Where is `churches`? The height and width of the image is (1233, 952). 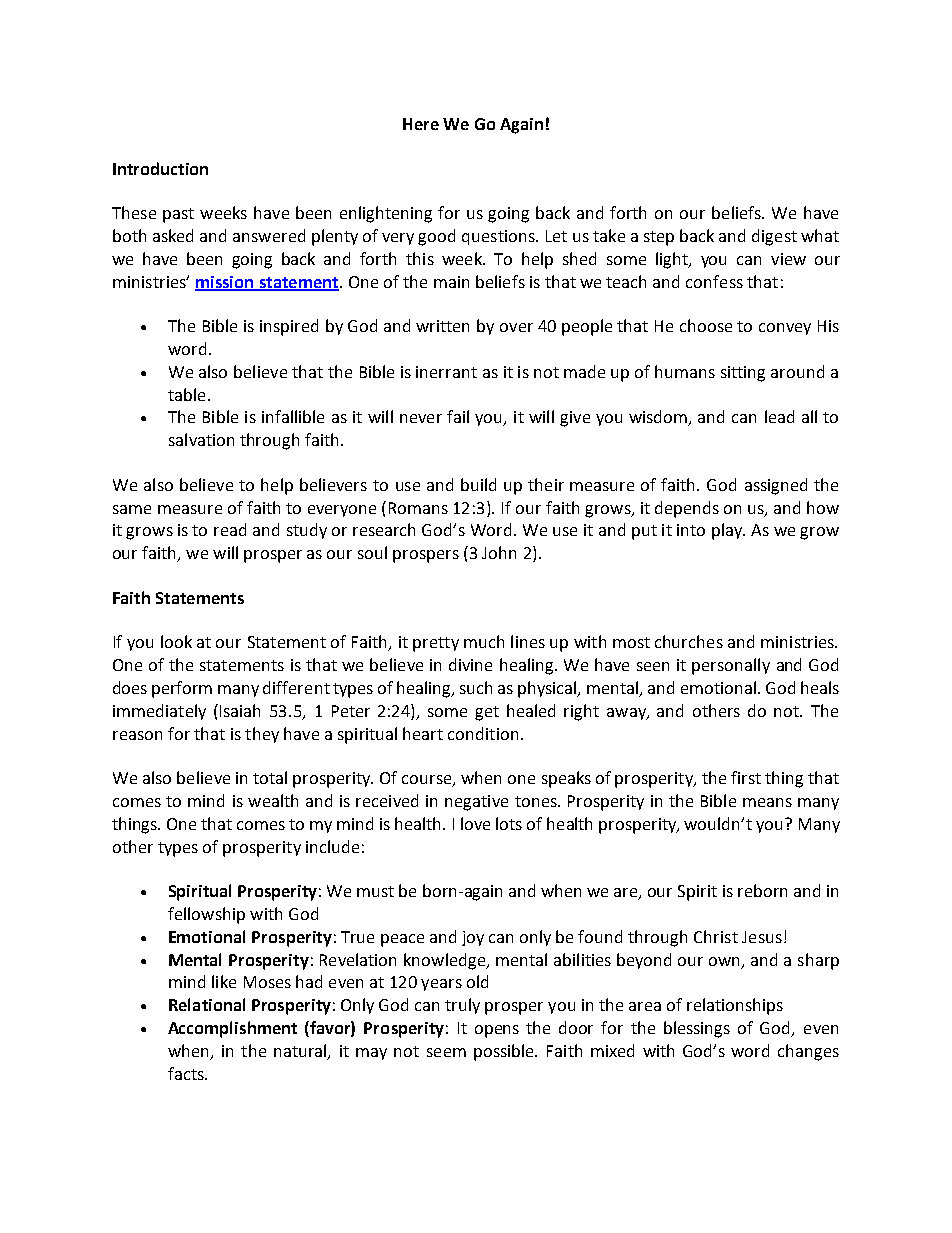 churches is located at coordinates (689, 641).
